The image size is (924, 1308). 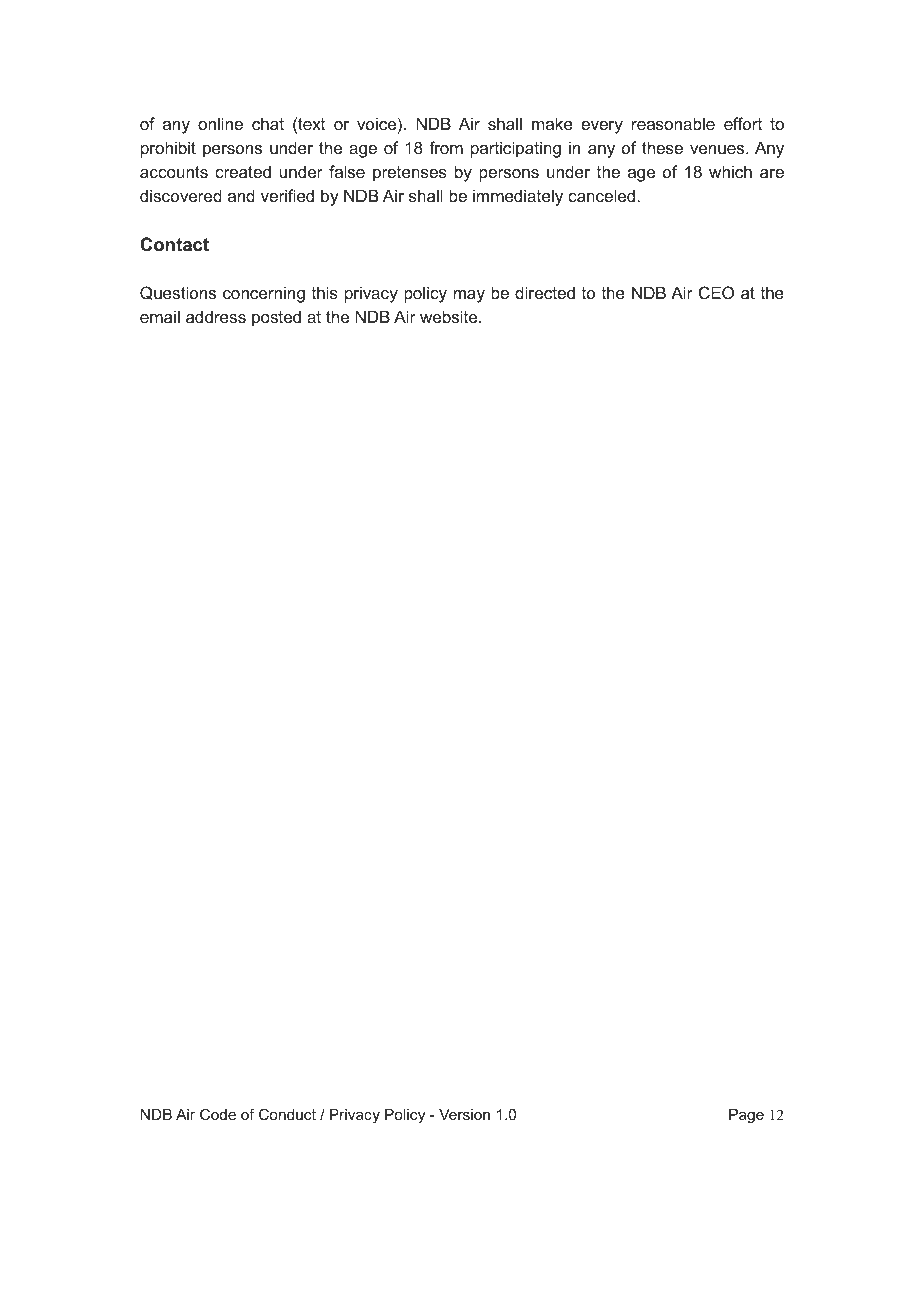 What do you see at coordinates (287, 1114) in the screenshot?
I see `Conduct` at bounding box center [287, 1114].
